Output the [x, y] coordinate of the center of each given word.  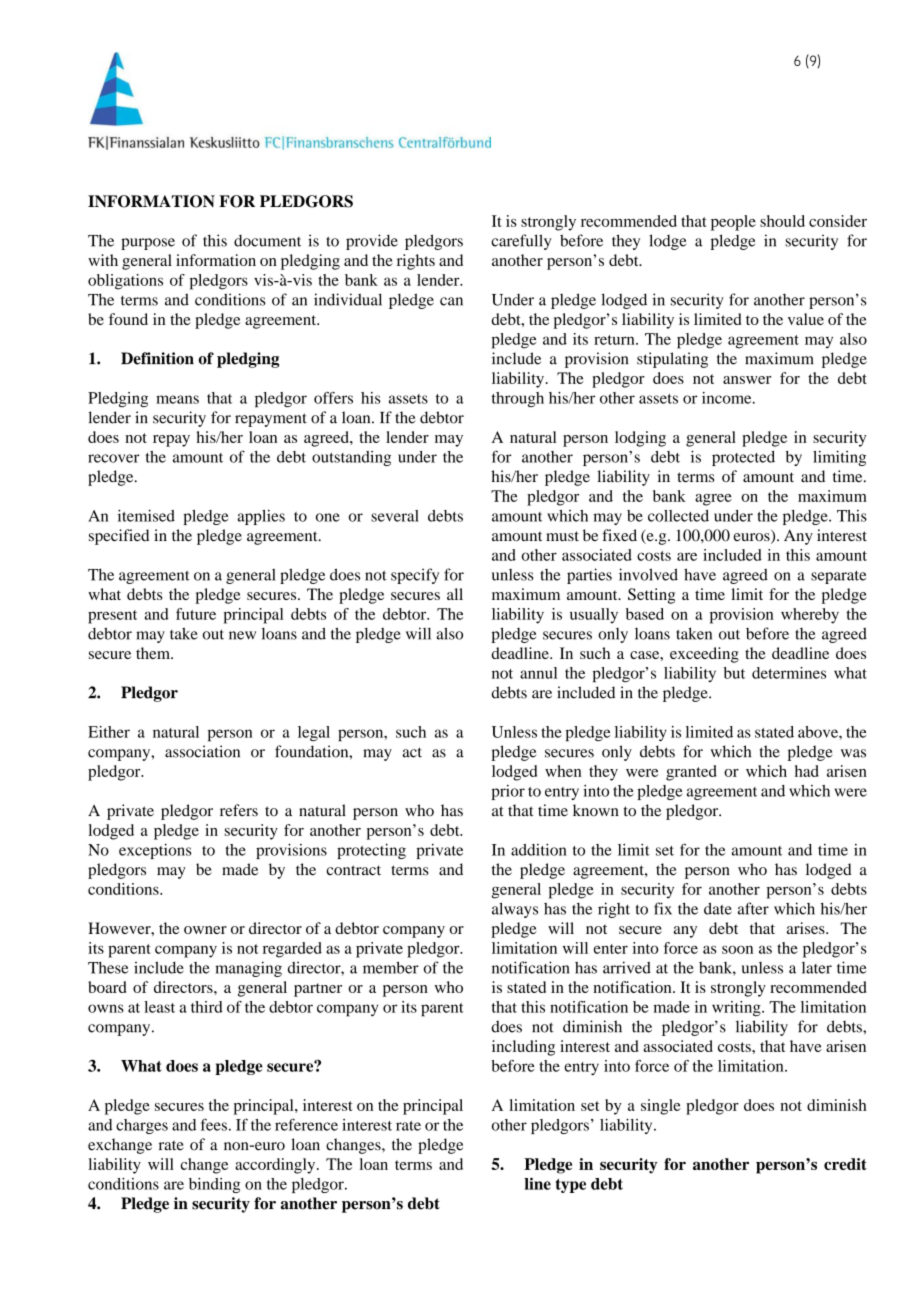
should [782, 221]
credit [845, 1164]
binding [214, 1185]
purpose [148, 244]
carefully [521, 242]
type [571, 1186]
